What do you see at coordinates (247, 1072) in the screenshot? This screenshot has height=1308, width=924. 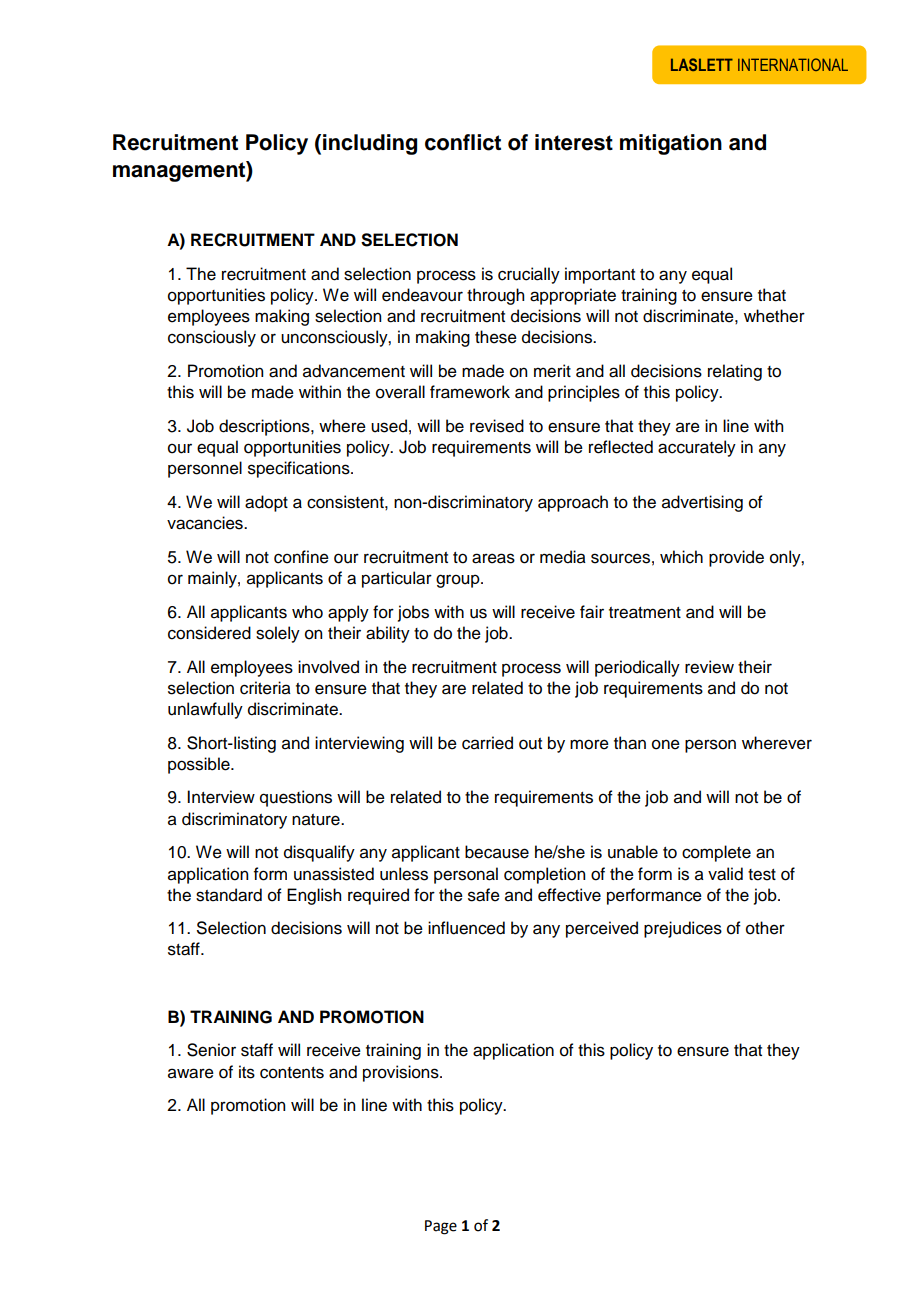 I see `its` at bounding box center [247, 1072].
